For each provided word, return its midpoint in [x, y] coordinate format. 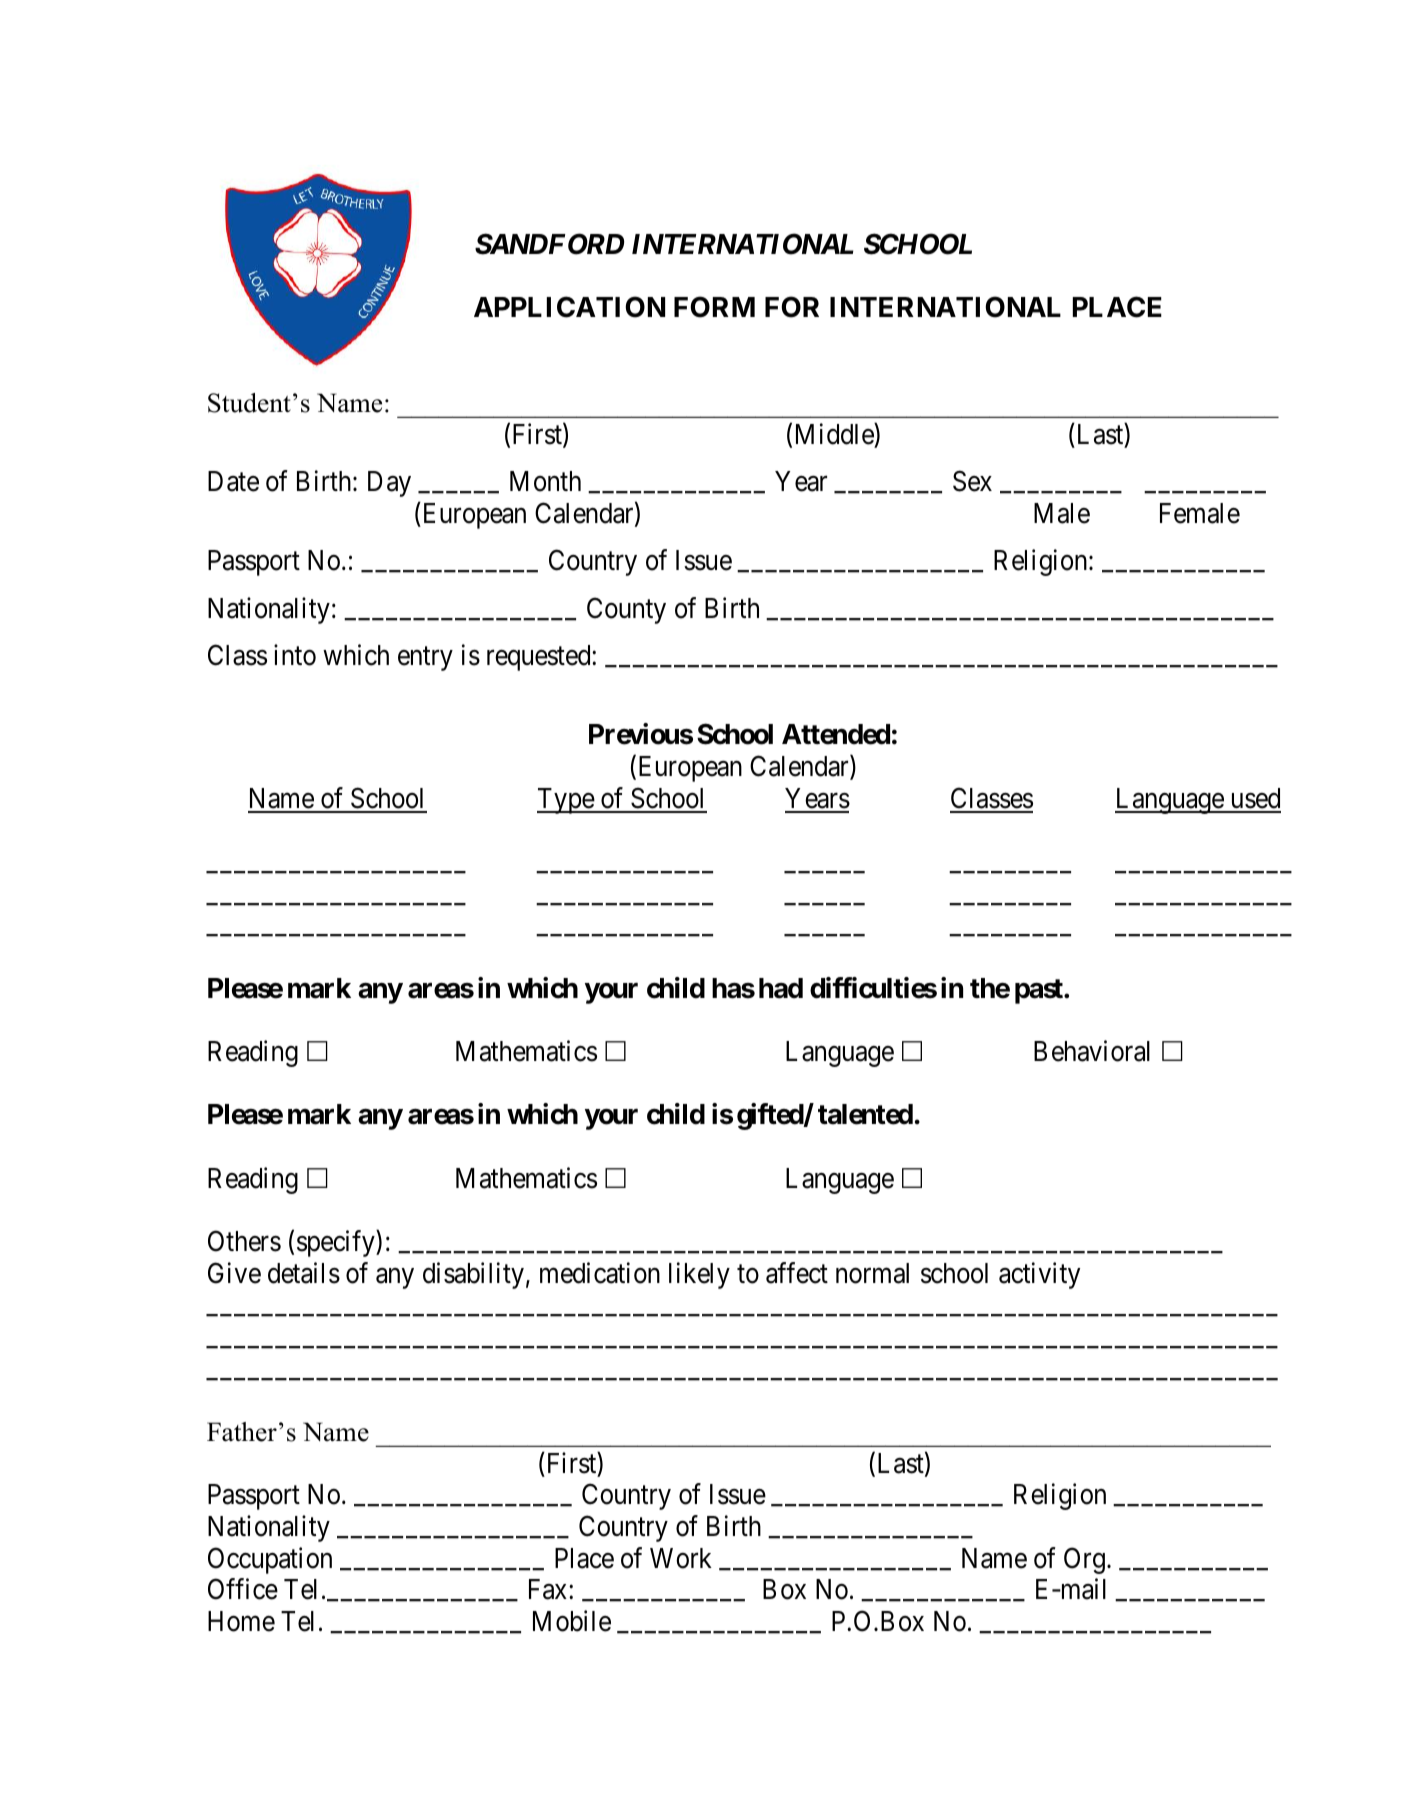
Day [389, 484]
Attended [836, 734]
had [781, 988]
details [304, 1273]
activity [1039, 1275]
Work [681, 1558]
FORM [714, 307]
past [1040, 991]
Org [1084, 1560]
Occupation [270, 1560]
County [626, 610]
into [295, 655]
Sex [972, 481]
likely [699, 1275]
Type [566, 801]
